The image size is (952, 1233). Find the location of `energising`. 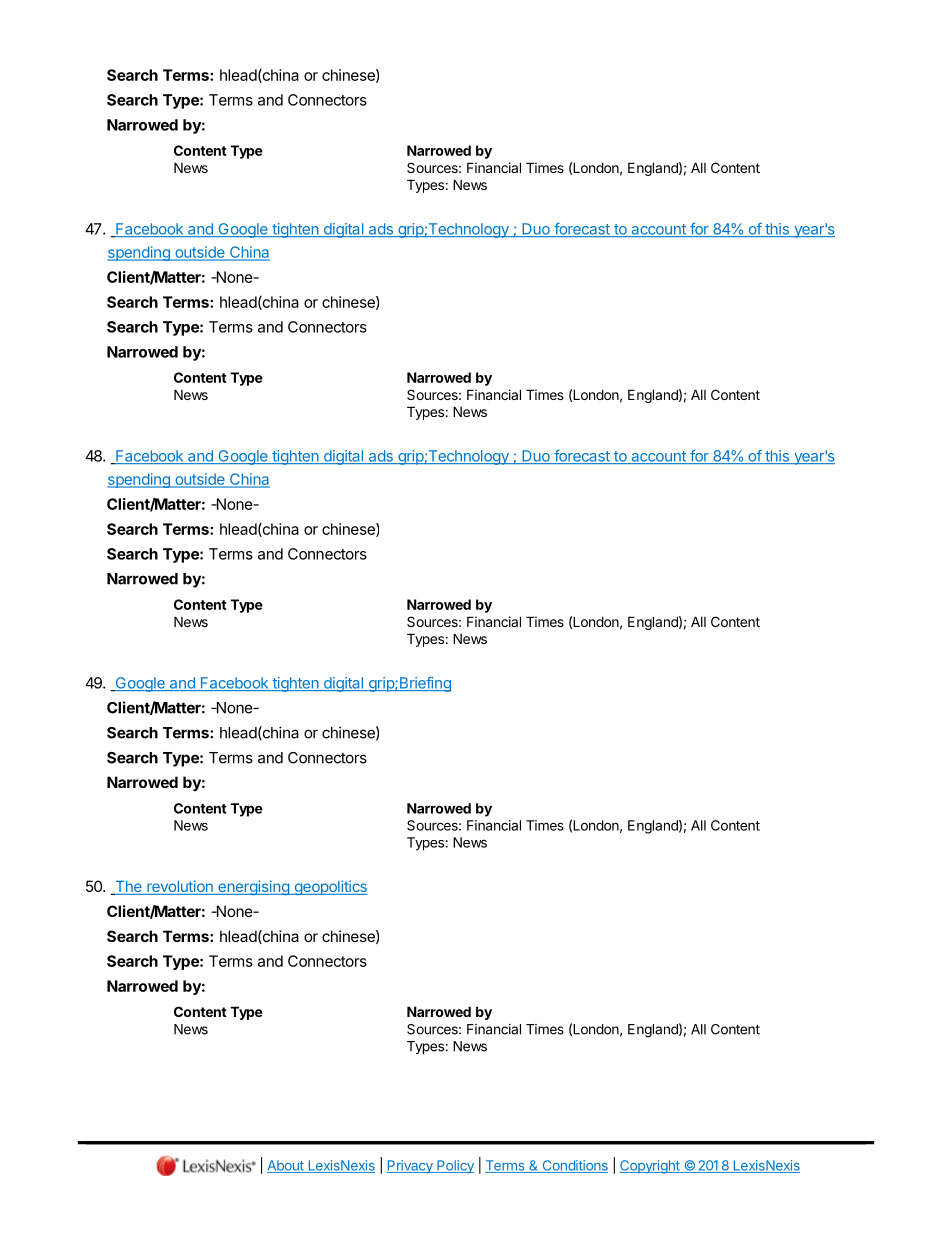

energising is located at coordinates (253, 887).
